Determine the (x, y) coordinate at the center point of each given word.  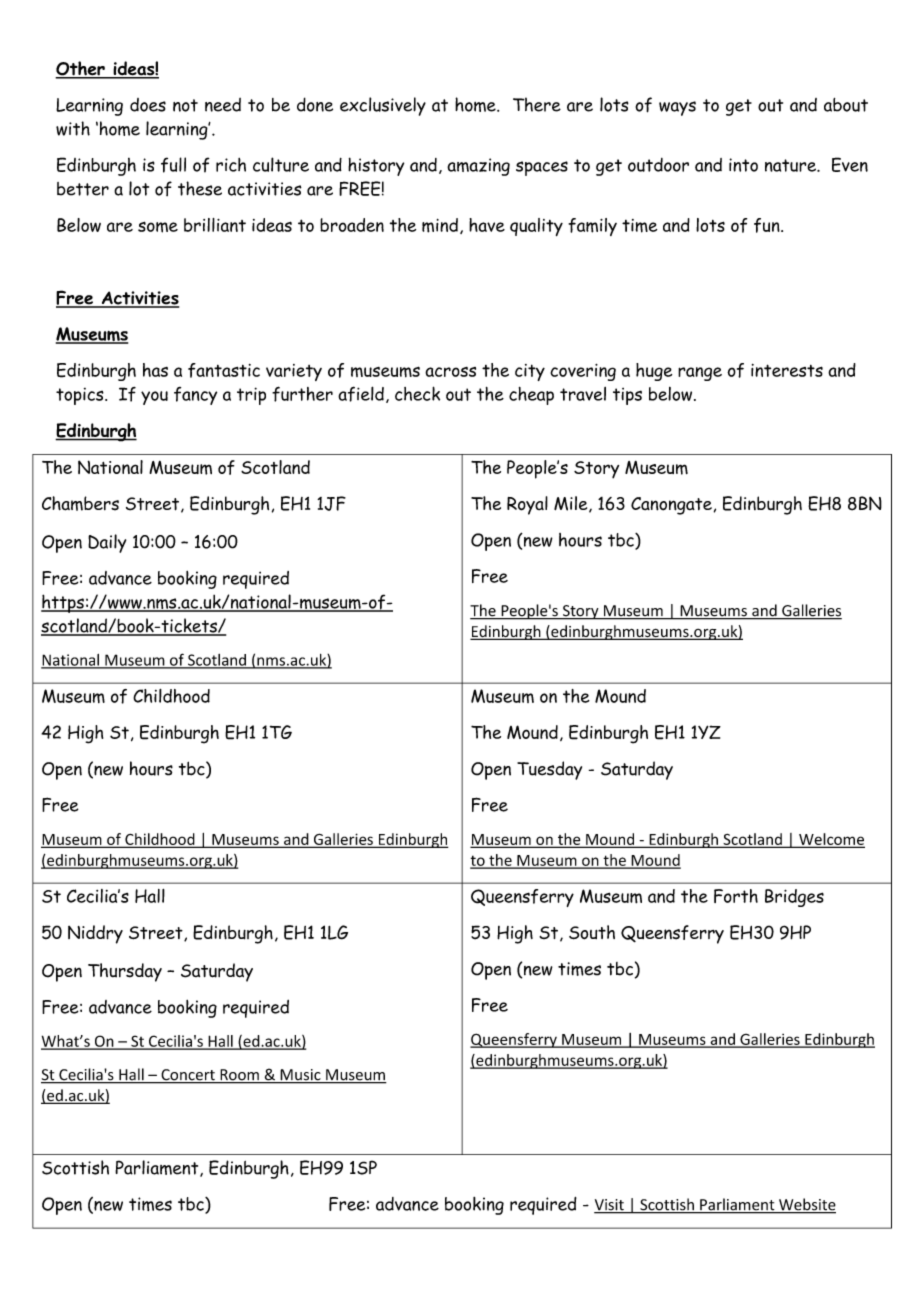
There (537, 104)
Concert (188, 1076)
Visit (610, 1206)
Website (806, 1205)
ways (677, 108)
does (148, 105)
